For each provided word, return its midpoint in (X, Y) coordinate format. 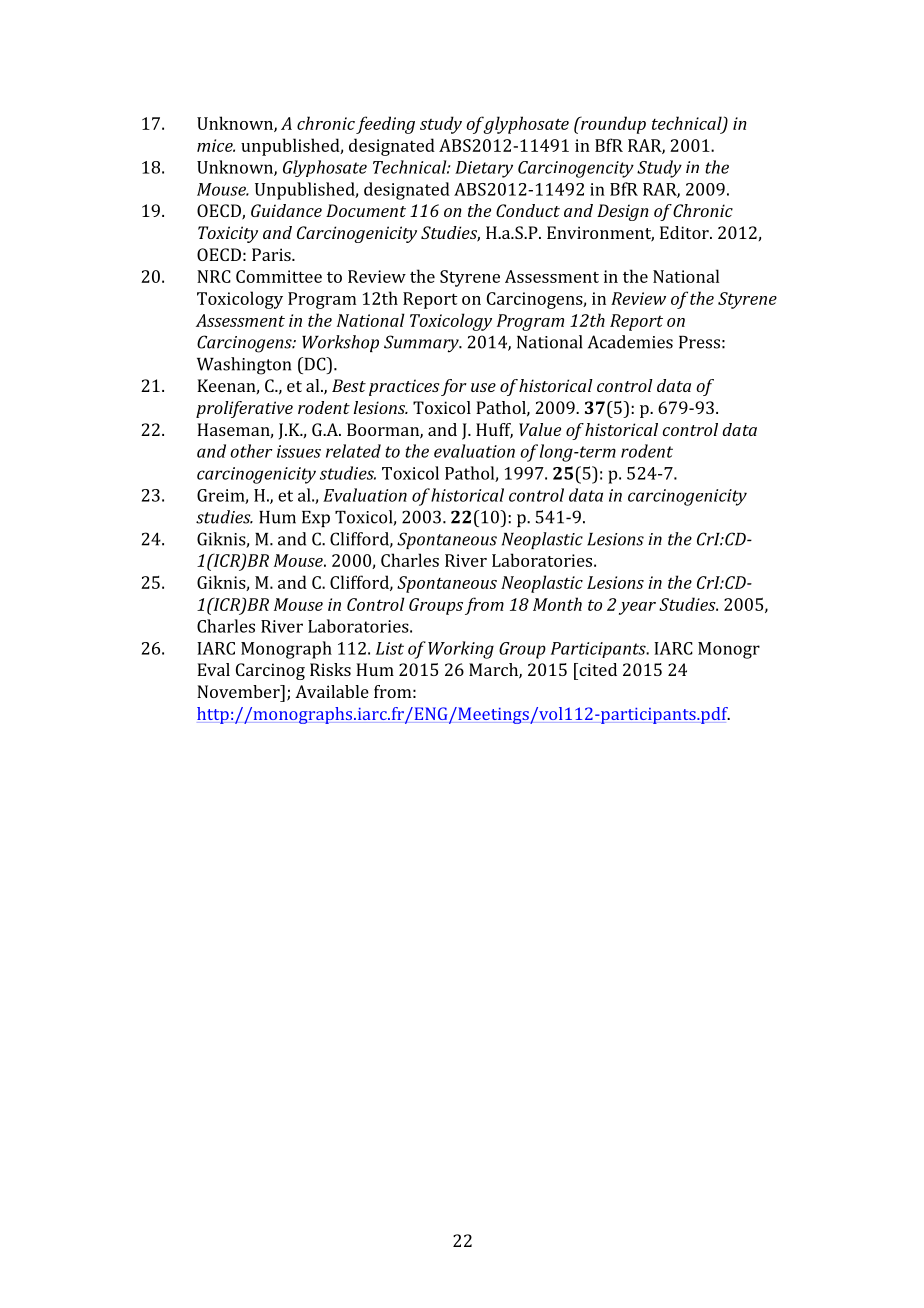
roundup (612, 125)
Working (461, 650)
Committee (279, 276)
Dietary (484, 169)
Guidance (286, 210)
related (353, 451)
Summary (422, 344)
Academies (630, 342)
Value (540, 429)
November (239, 691)
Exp (316, 519)
